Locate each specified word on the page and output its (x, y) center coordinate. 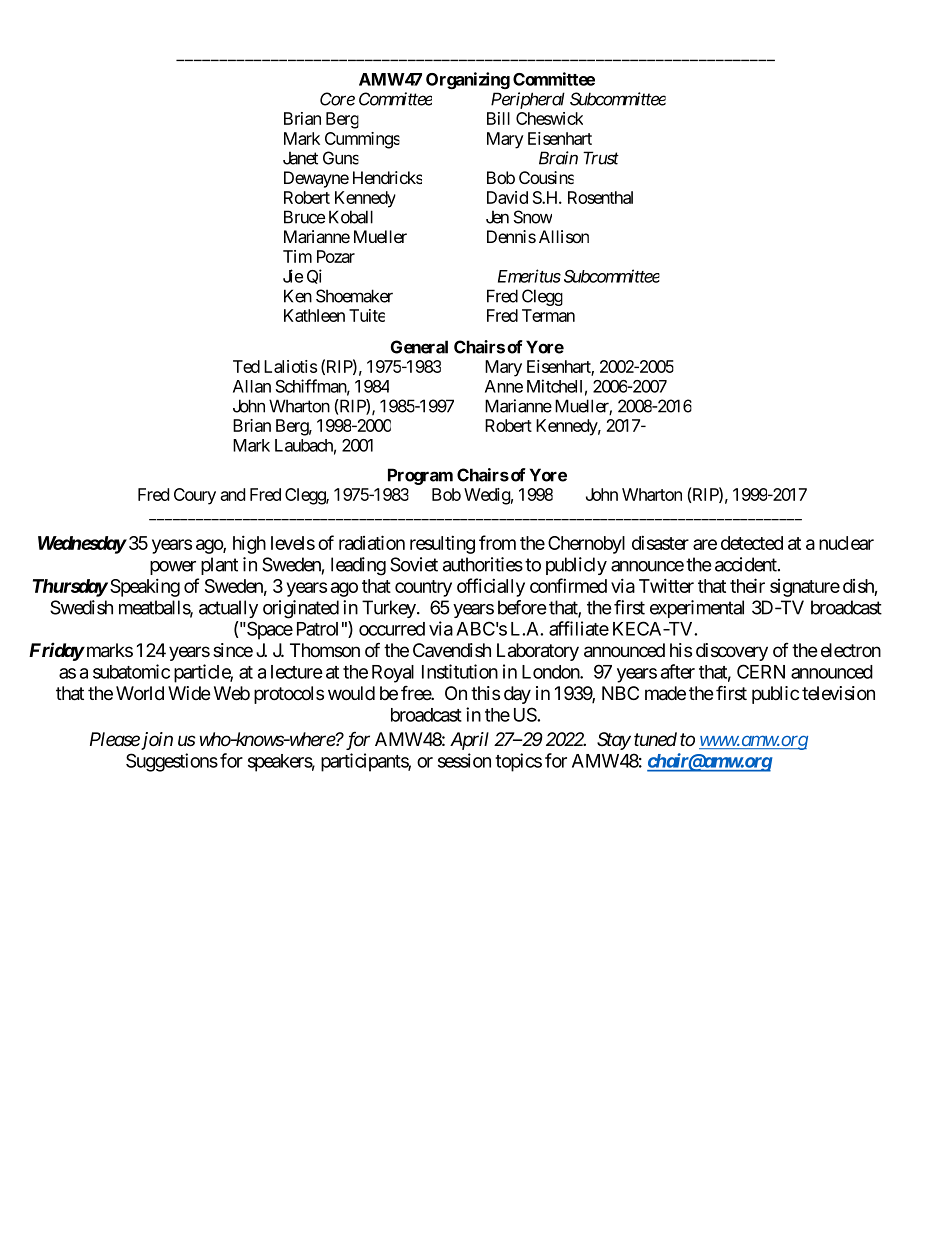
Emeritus (529, 276)
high (249, 544)
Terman (548, 315)
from (497, 542)
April (469, 741)
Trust (601, 158)
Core (337, 99)
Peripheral (528, 100)
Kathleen (314, 315)
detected (752, 543)
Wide (189, 693)
